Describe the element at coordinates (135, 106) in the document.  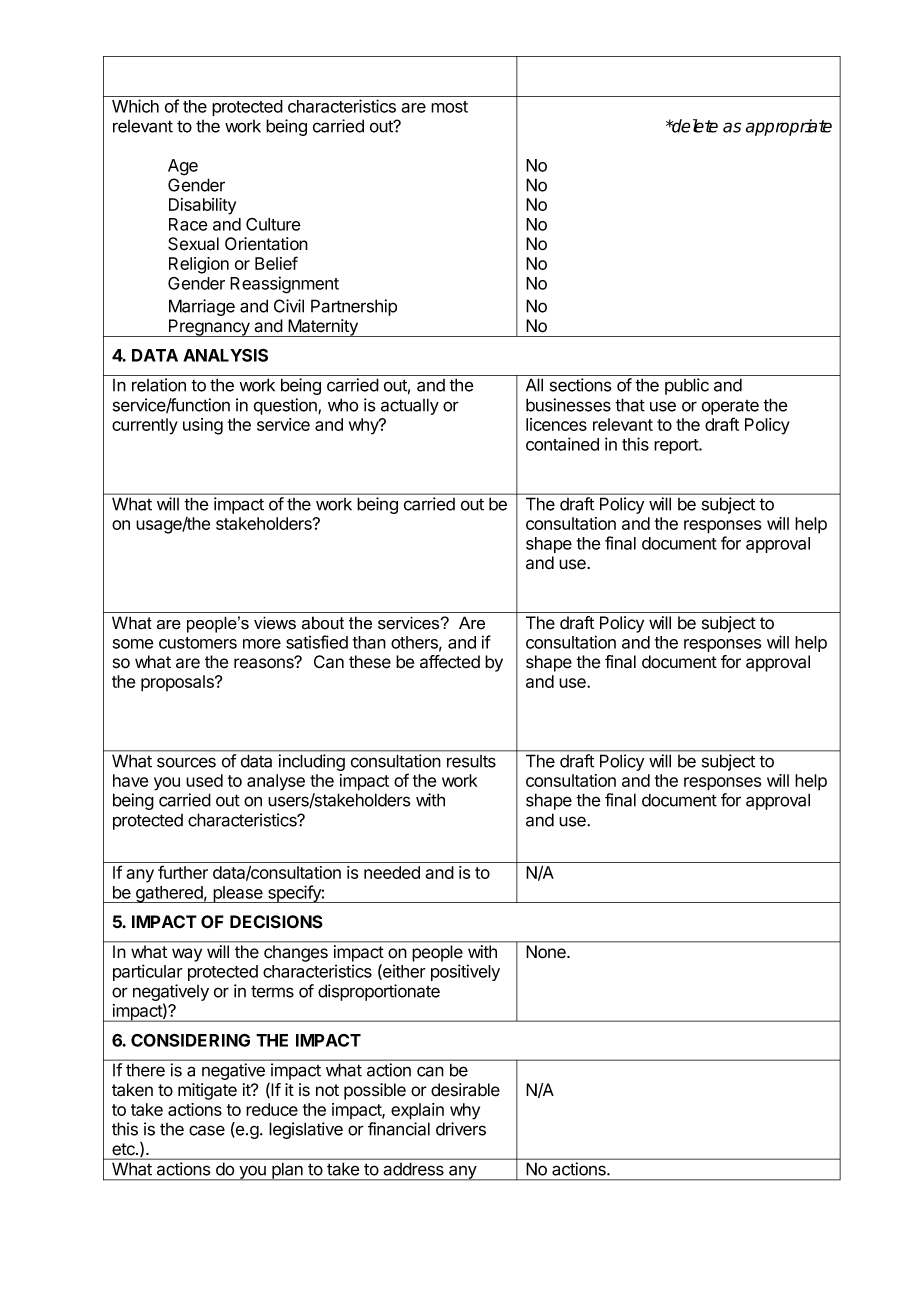
I see `Which` at that location.
